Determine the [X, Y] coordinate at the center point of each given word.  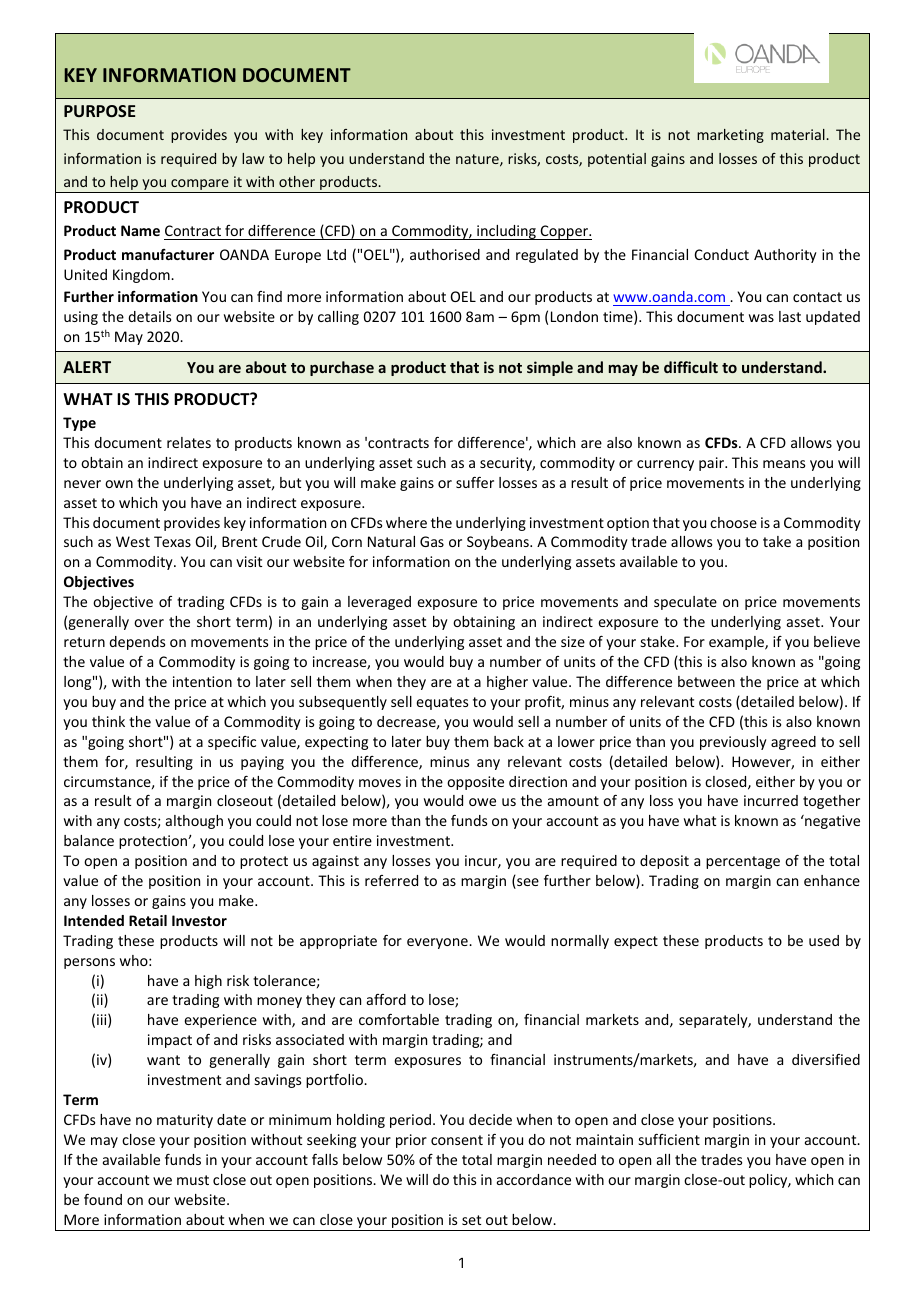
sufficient [669, 1139]
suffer [475, 482]
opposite [475, 783]
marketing [730, 136]
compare [200, 186]
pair [712, 464]
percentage [743, 862]
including [506, 232]
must [193, 1180]
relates [189, 442]
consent [457, 1140]
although [194, 822]
